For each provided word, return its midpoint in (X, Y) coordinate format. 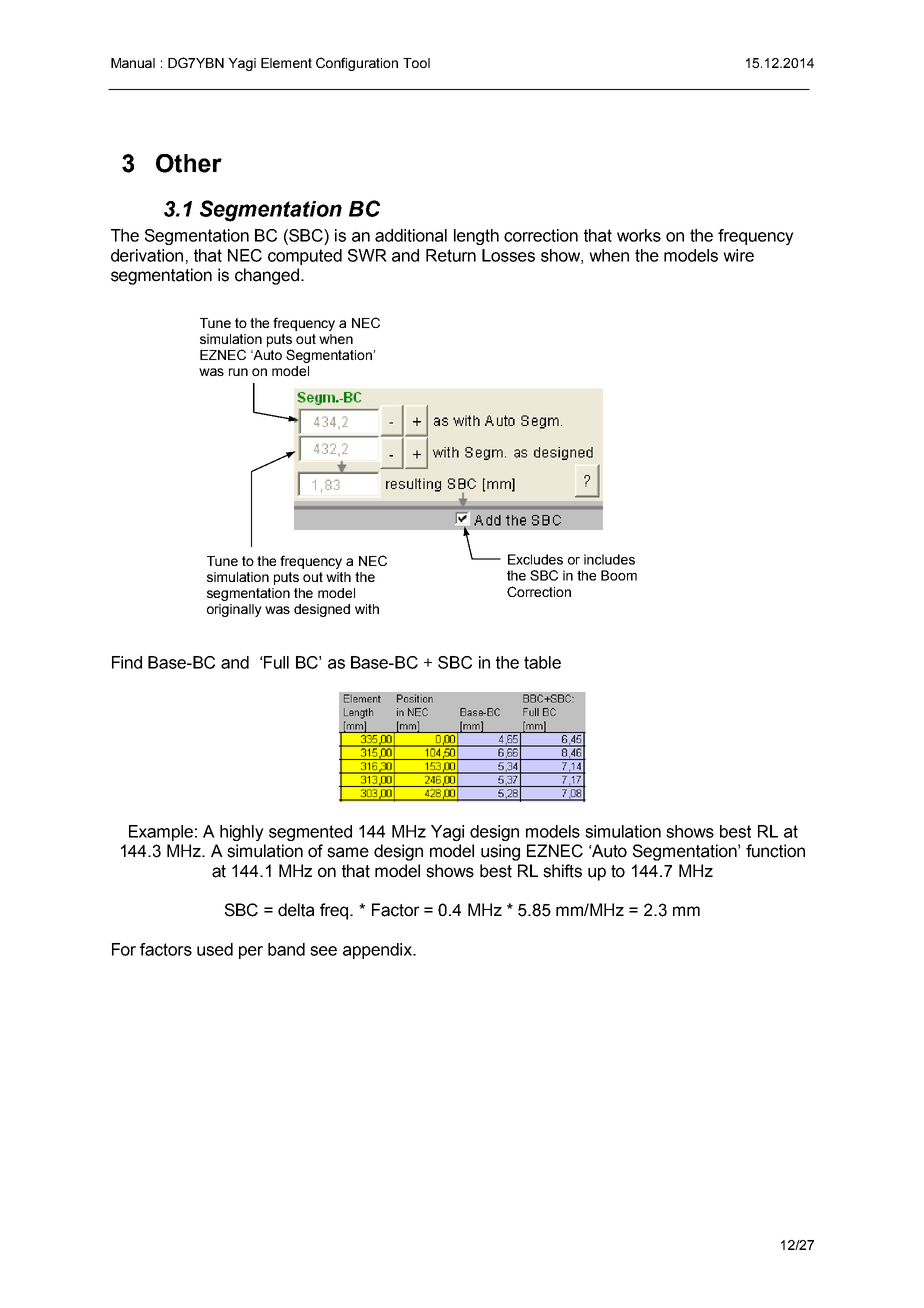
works (639, 235)
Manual (133, 63)
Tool (416, 63)
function (775, 851)
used (215, 949)
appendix (378, 951)
